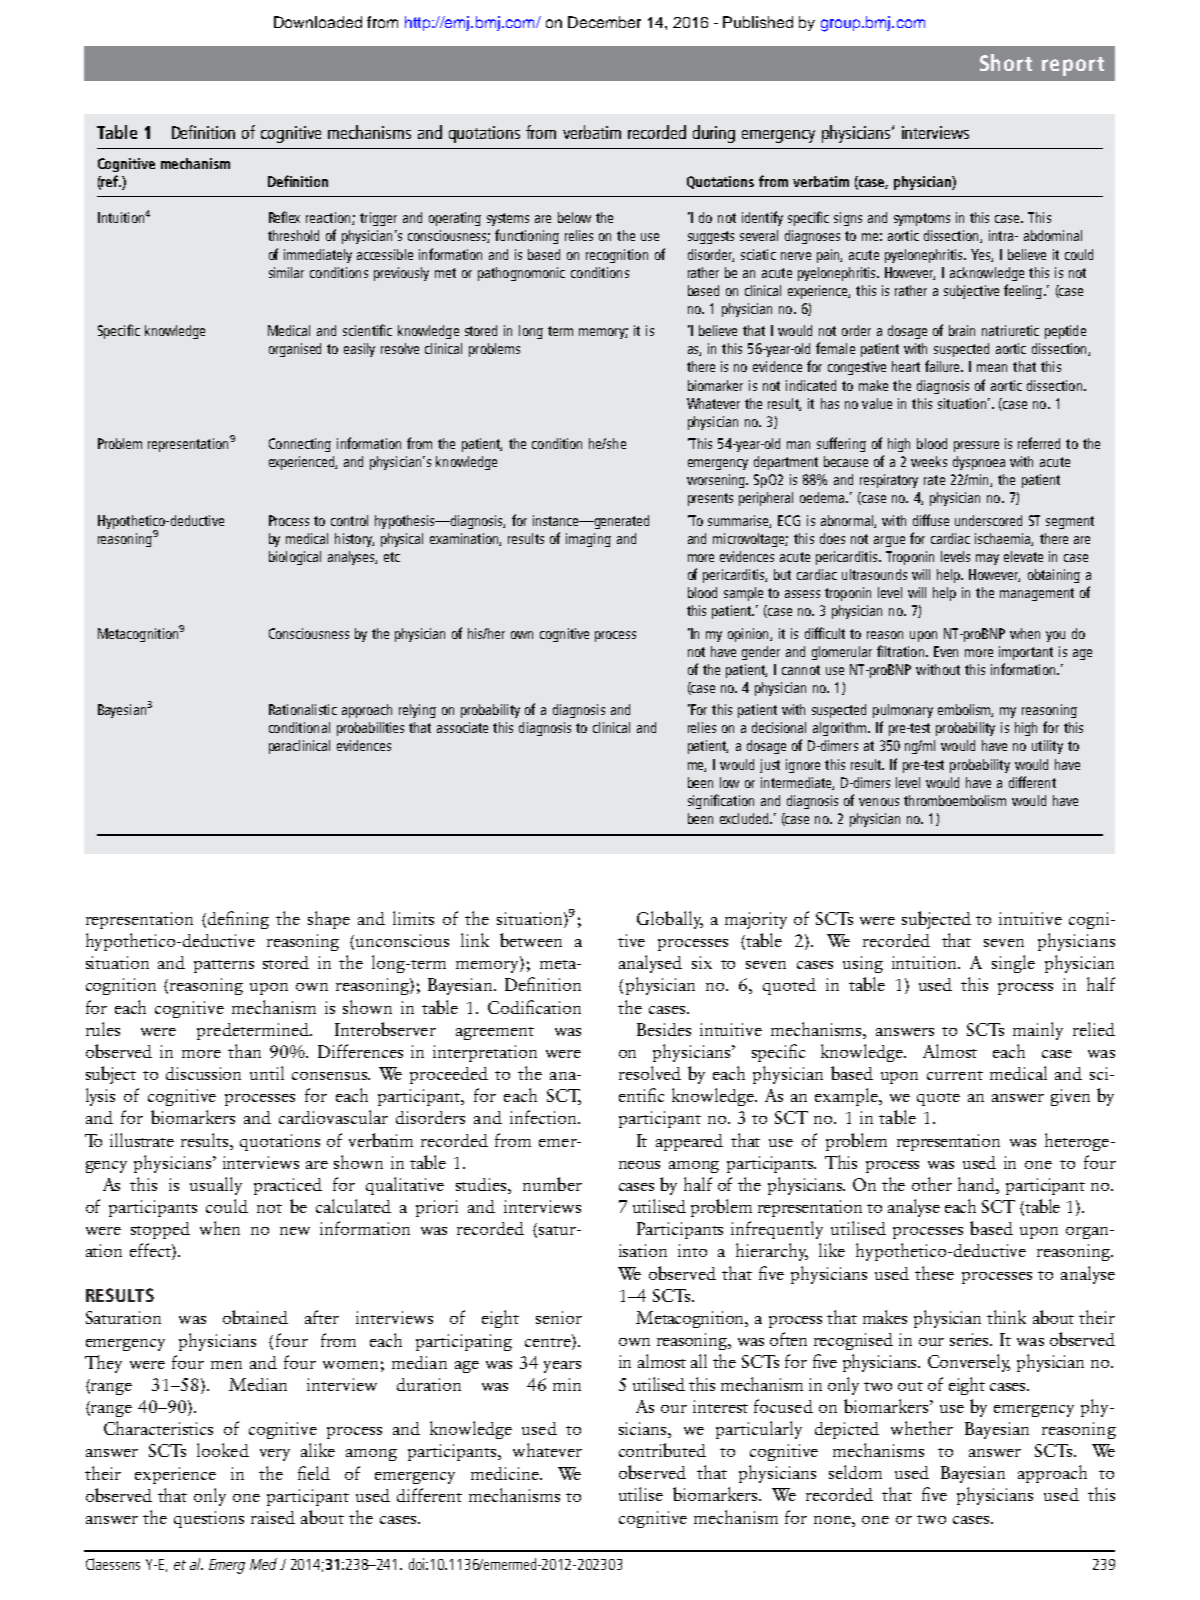  I want to click on single, so click(1013, 964).
